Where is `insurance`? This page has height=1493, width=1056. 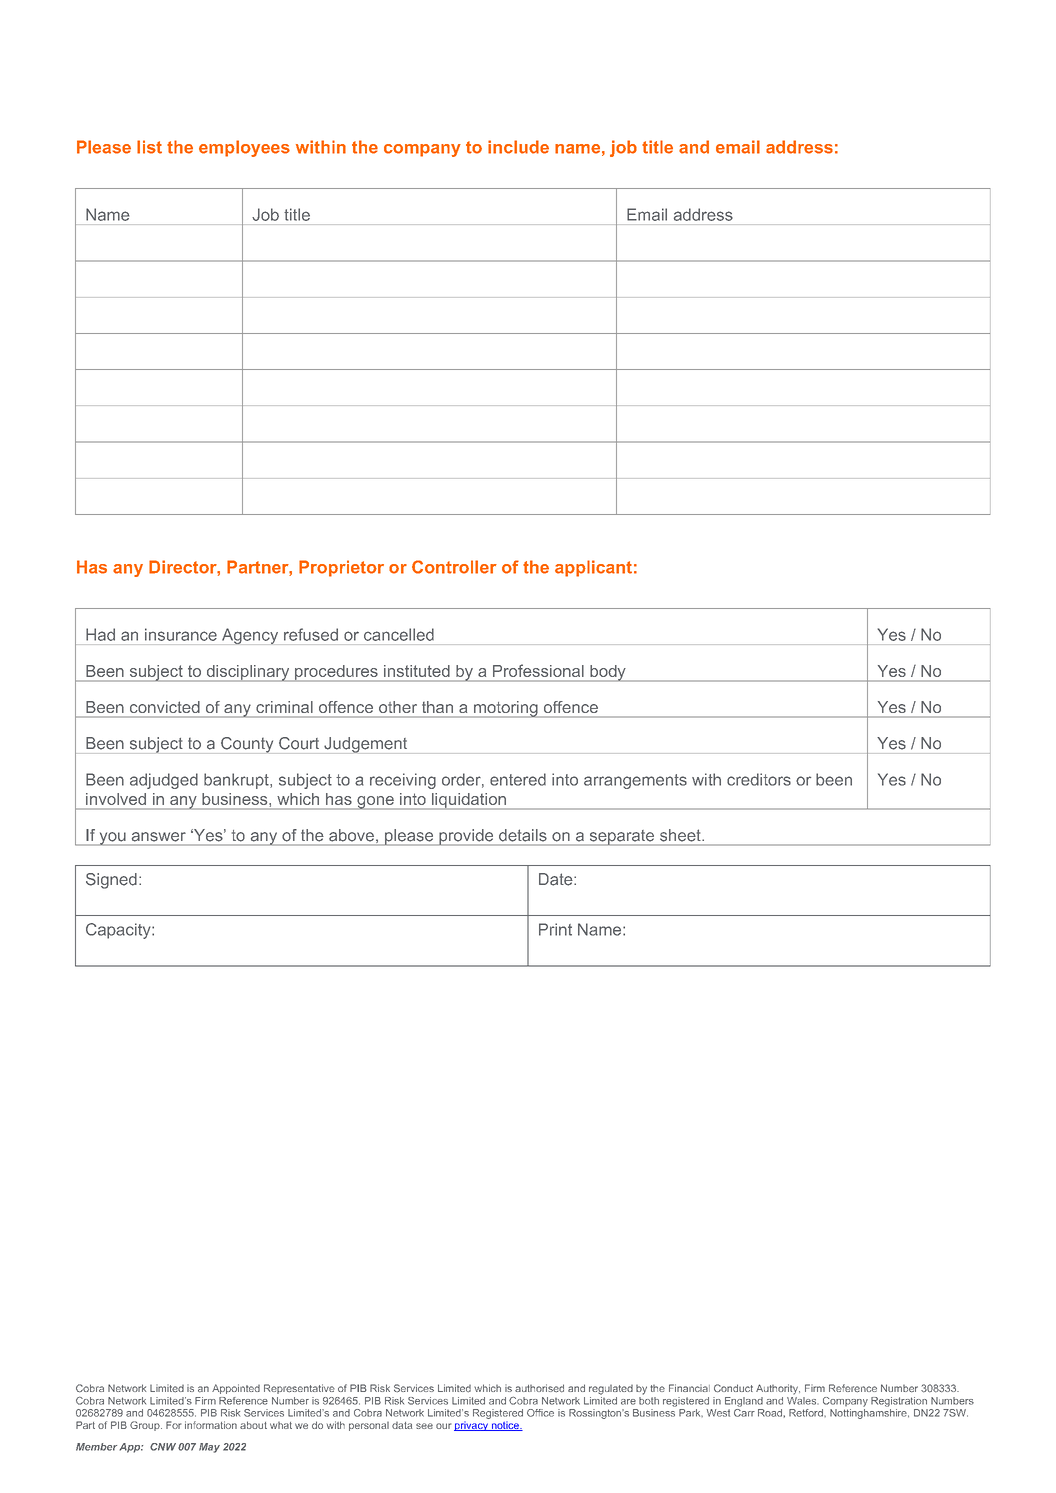 insurance is located at coordinates (181, 634).
